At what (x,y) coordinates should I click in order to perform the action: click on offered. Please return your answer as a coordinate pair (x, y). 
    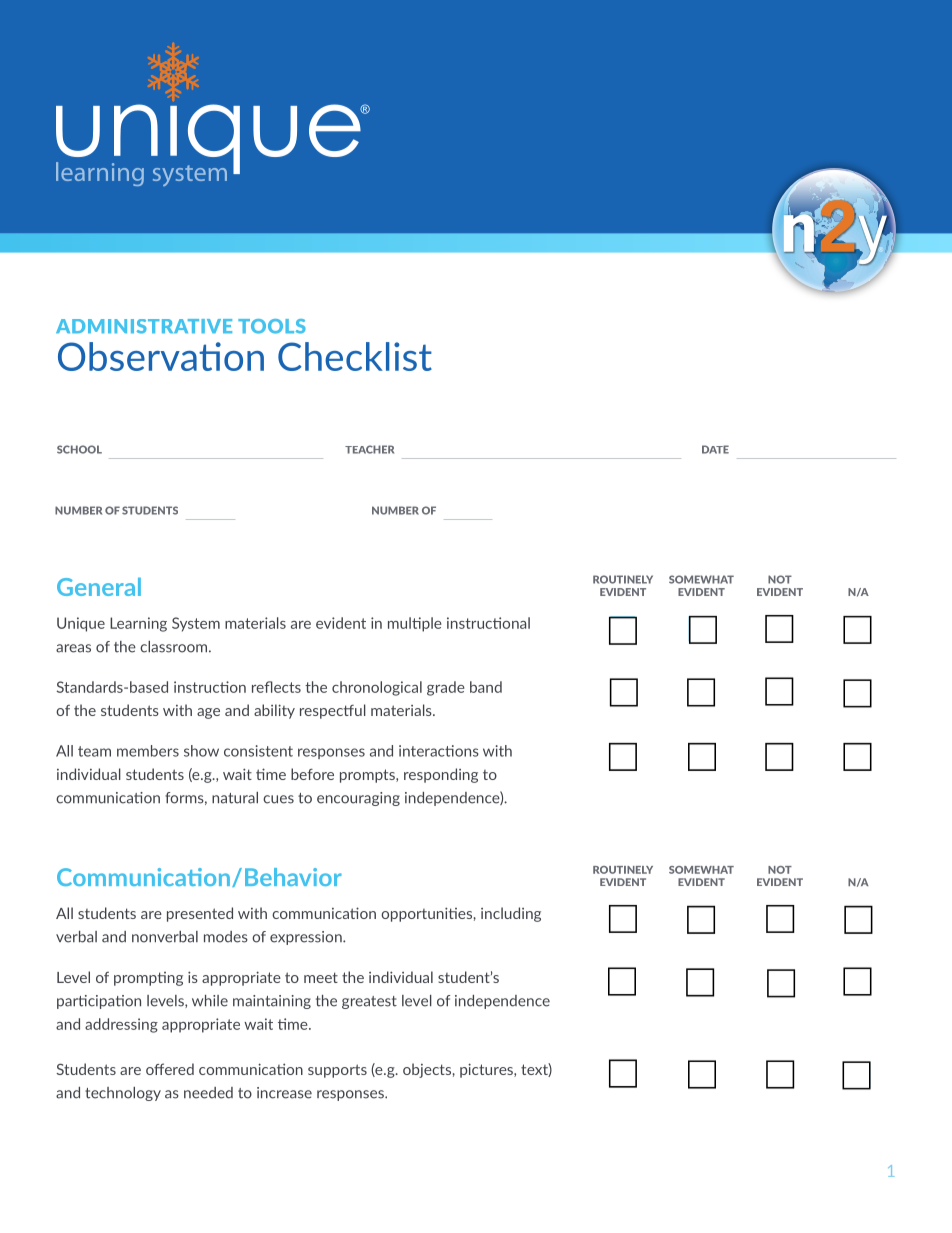
    Looking at the image, I should click on (170, 1069).
